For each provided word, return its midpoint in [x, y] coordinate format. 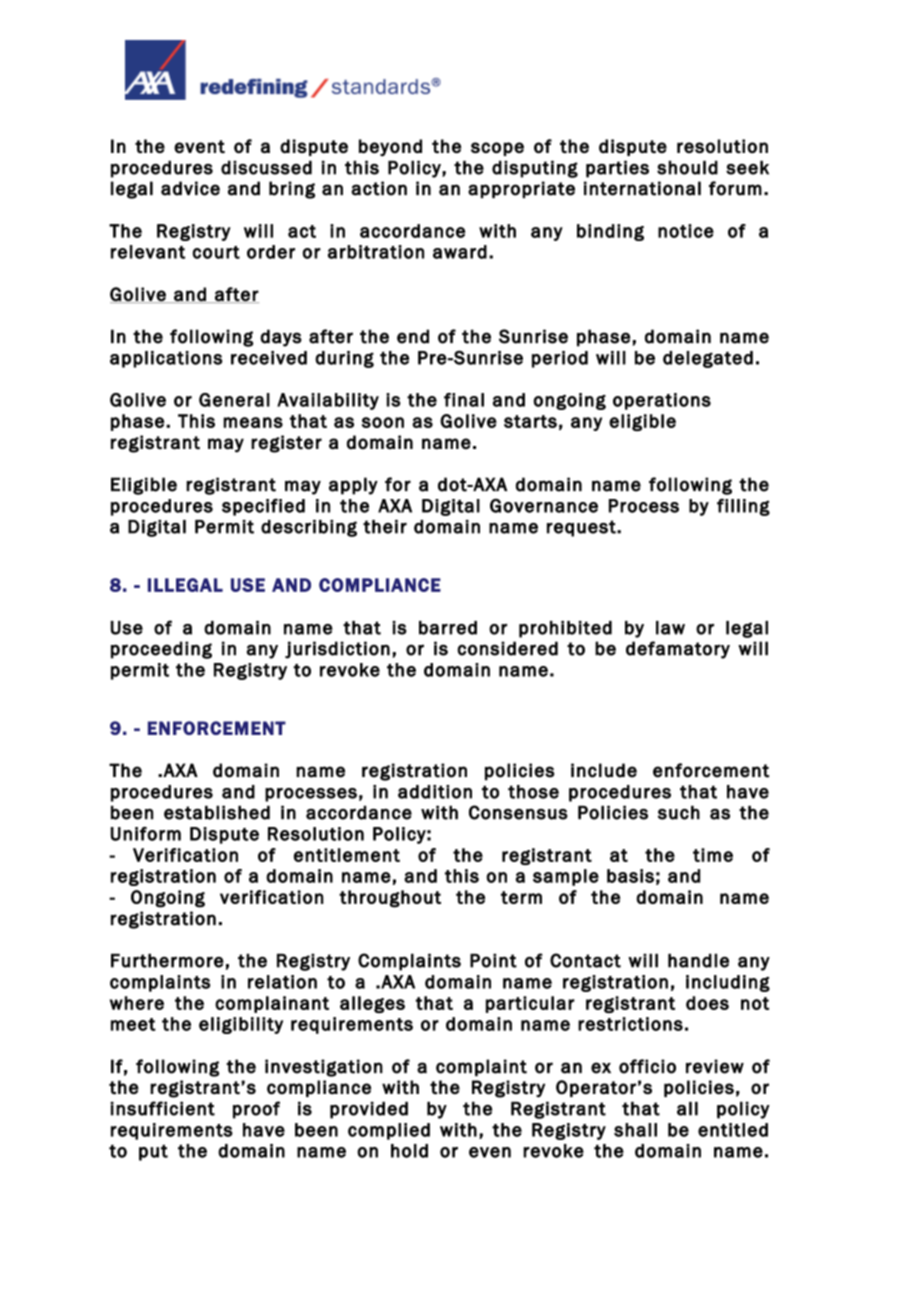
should [687, 167]
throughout [390, 899]
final [464, 400]
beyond [390, 148]
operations [662, 401]
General [234, 400]
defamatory [678, 650]
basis [630, 876]
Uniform [145, 834]
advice [190, 188]
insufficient [162, 1108]
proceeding [161, 650]
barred [448, 628]
